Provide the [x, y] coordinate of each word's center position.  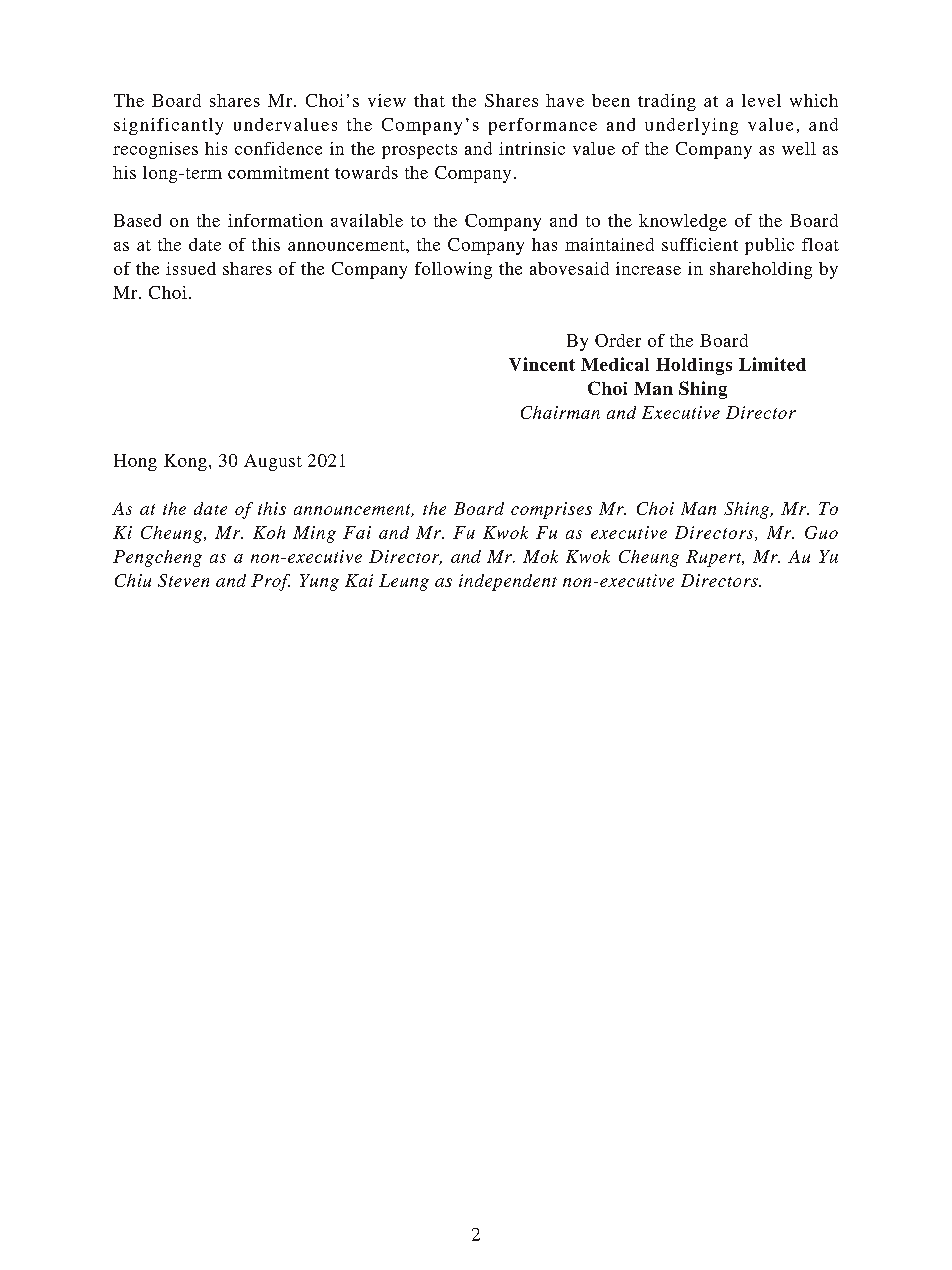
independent [508, 582]
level [761, 100]
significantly [168, 126]
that [429, 100]
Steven [183, 580]
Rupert [715, 558]
